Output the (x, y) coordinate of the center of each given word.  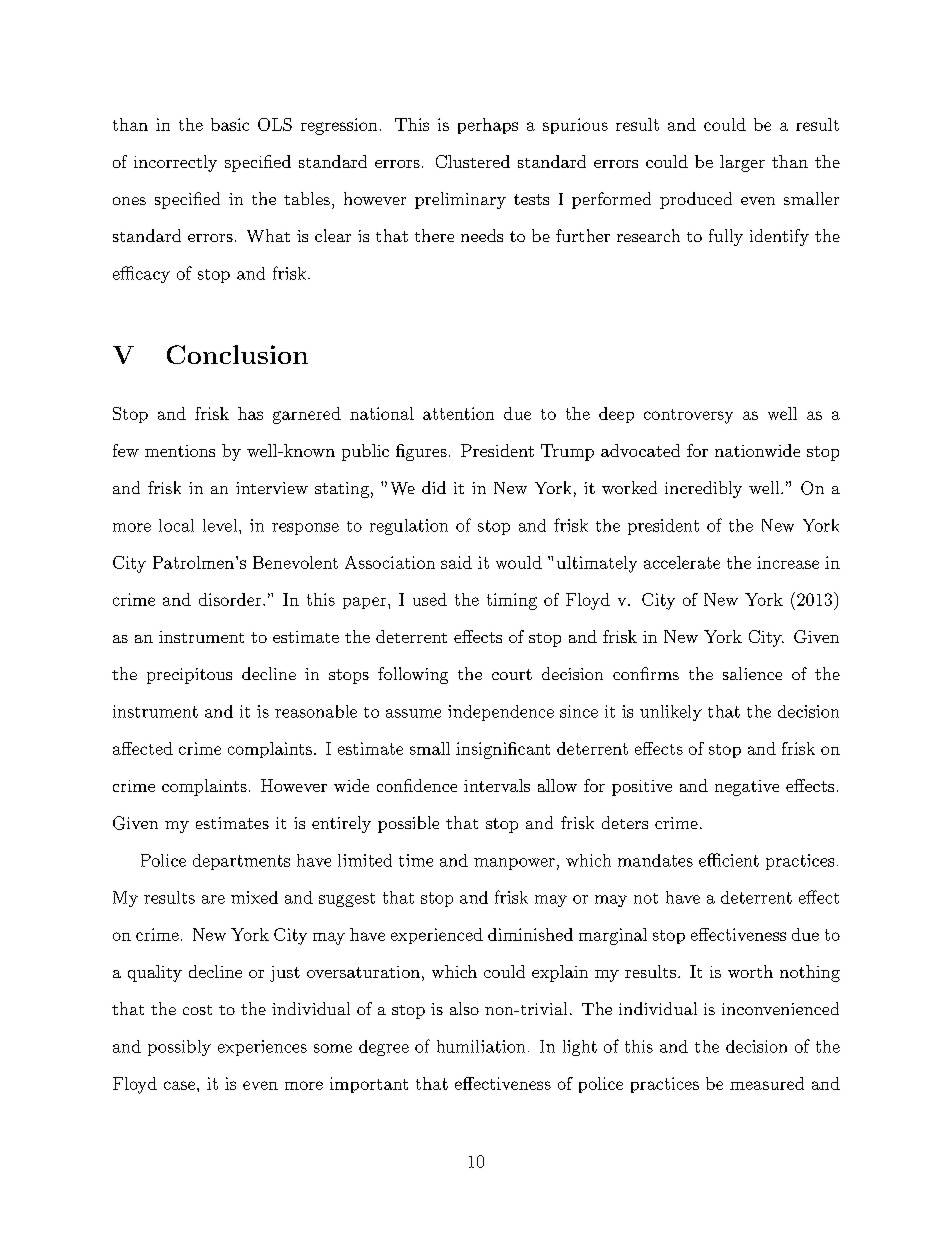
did (434, 487)
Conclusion (237, 354)
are (213, 899)
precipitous (189, 676)
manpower (514, 864)
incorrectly (175, 163)
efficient (729, 860)
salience (752, 673)
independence (501, 713)
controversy (688, 416)
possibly (179, 1048)
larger (742, 163)
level (220, 525)
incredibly (703, 489)
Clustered (473, 161)
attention (458, 413)
